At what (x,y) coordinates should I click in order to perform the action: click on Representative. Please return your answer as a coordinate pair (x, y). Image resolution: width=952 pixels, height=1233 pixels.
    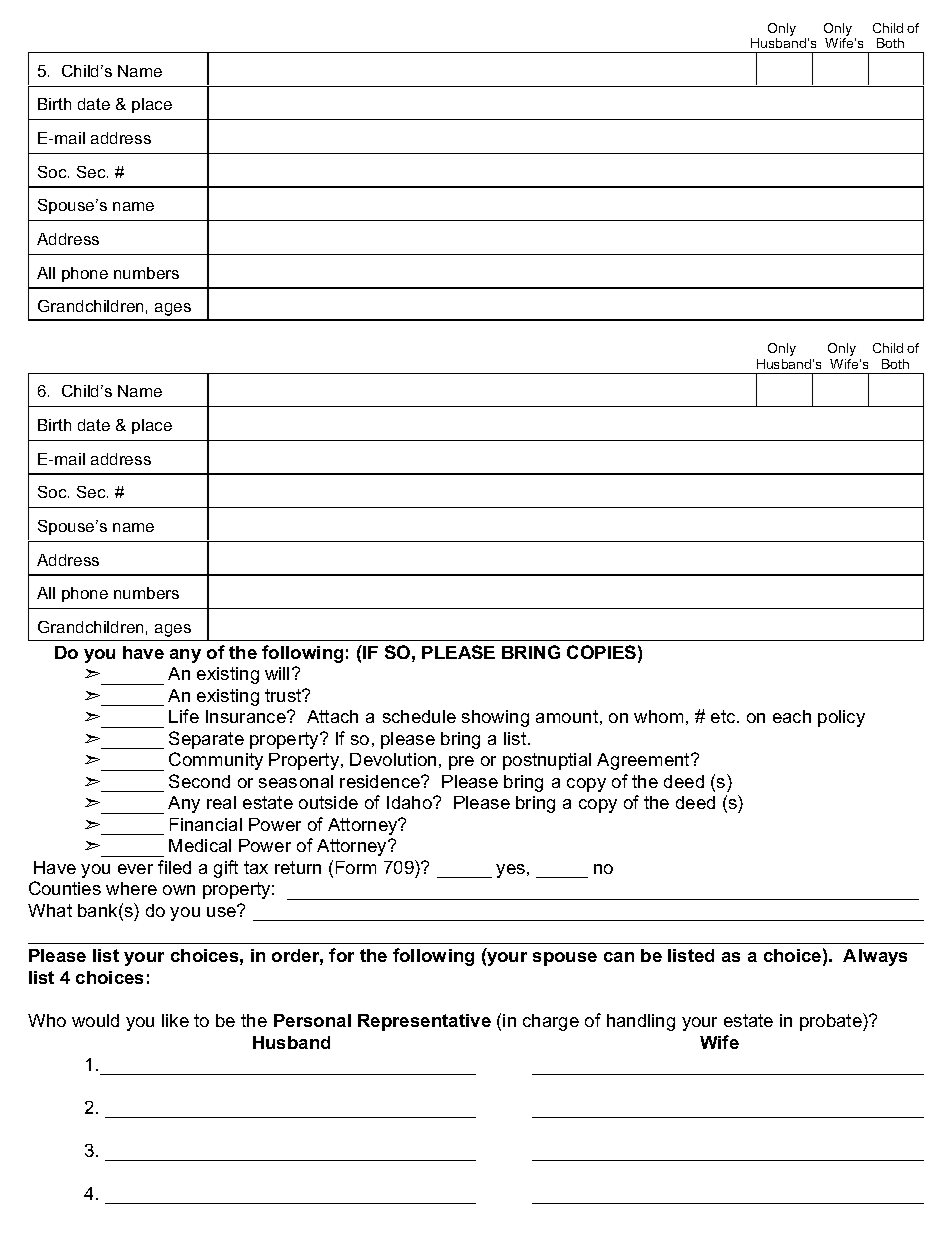
    Looking at the image, I should click on (424, 1022).
